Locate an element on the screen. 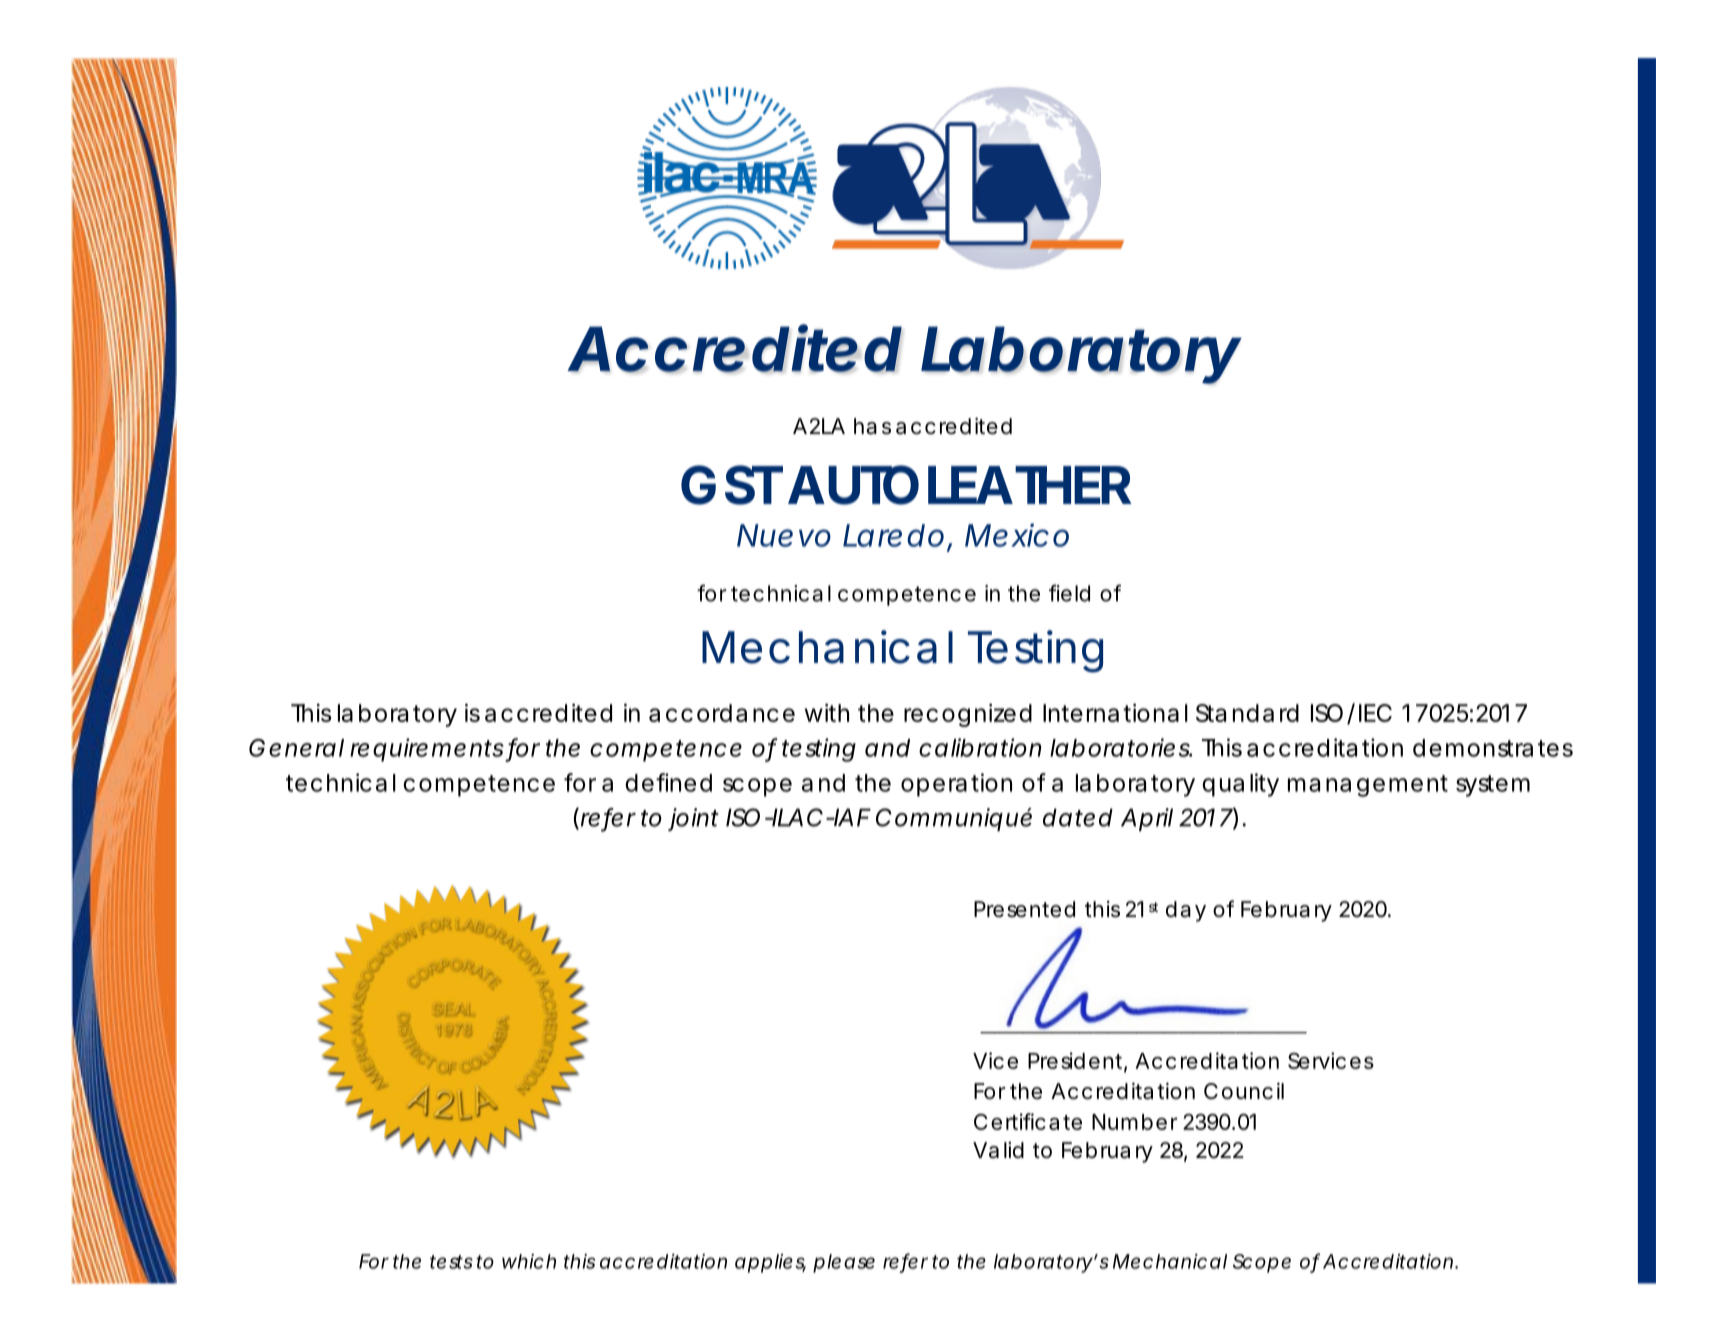 Image resolution: width=1726 pixels, height=1333 pixels. has is located at coordinates (872, 426).
